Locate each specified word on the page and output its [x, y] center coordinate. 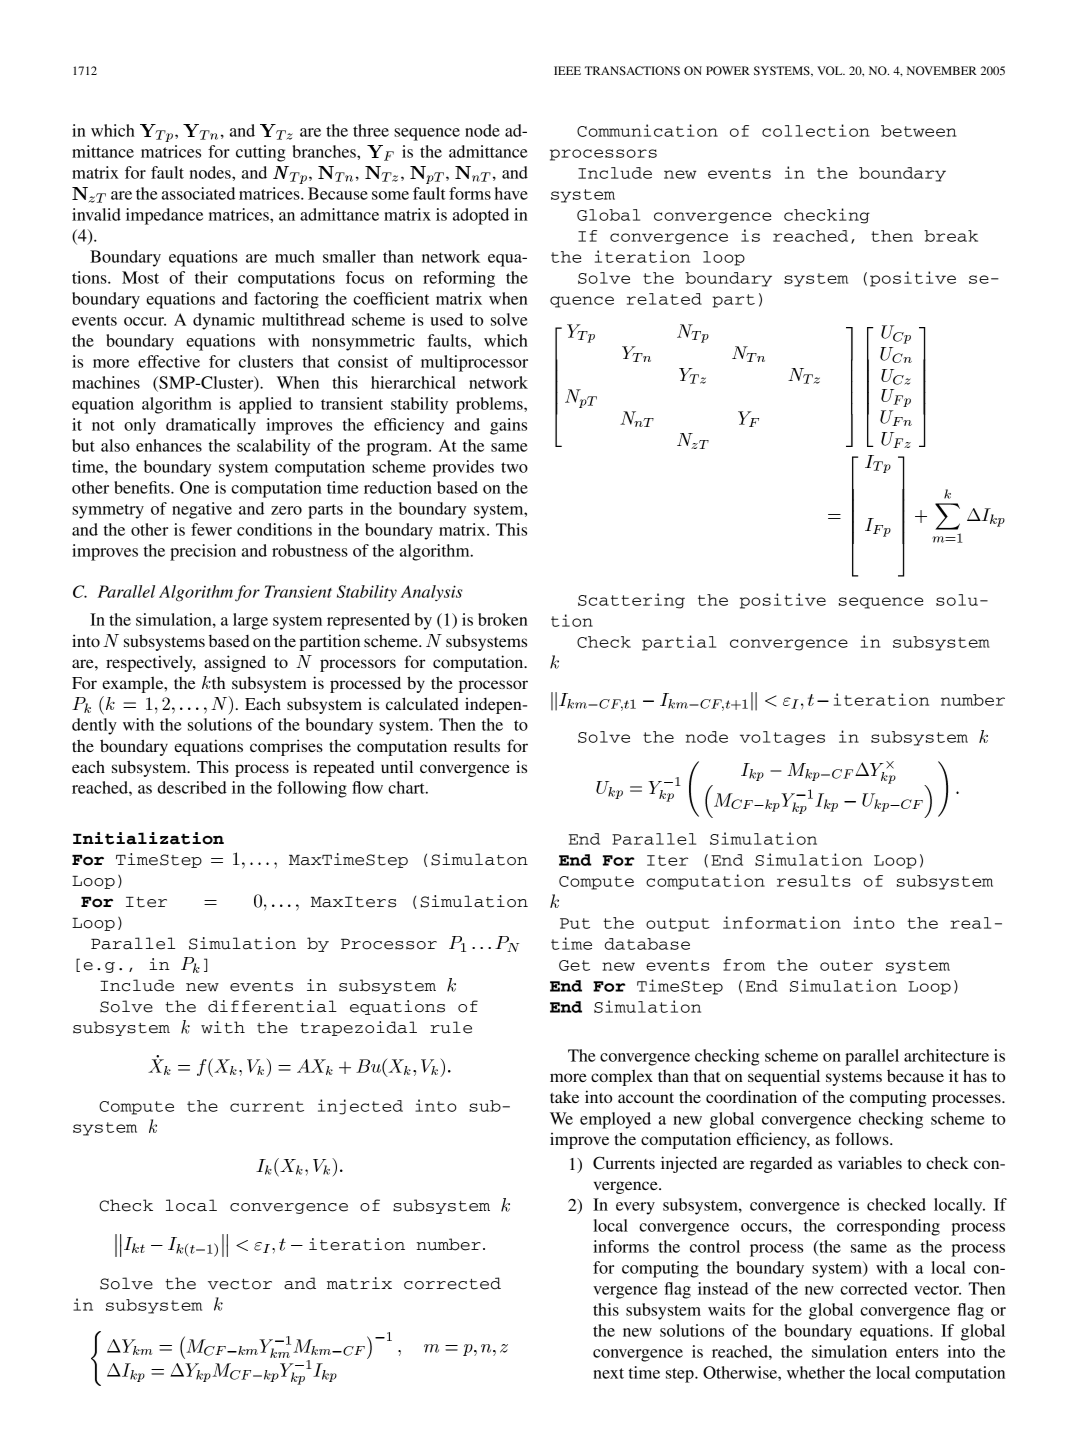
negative [202, 510]
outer [846, 965]
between [919, 131]
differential [272, 1006]
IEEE [567, 70]
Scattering [631, 601]
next [608, 1373]
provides [463, 468]
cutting [260, 153]
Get [574, 965]
